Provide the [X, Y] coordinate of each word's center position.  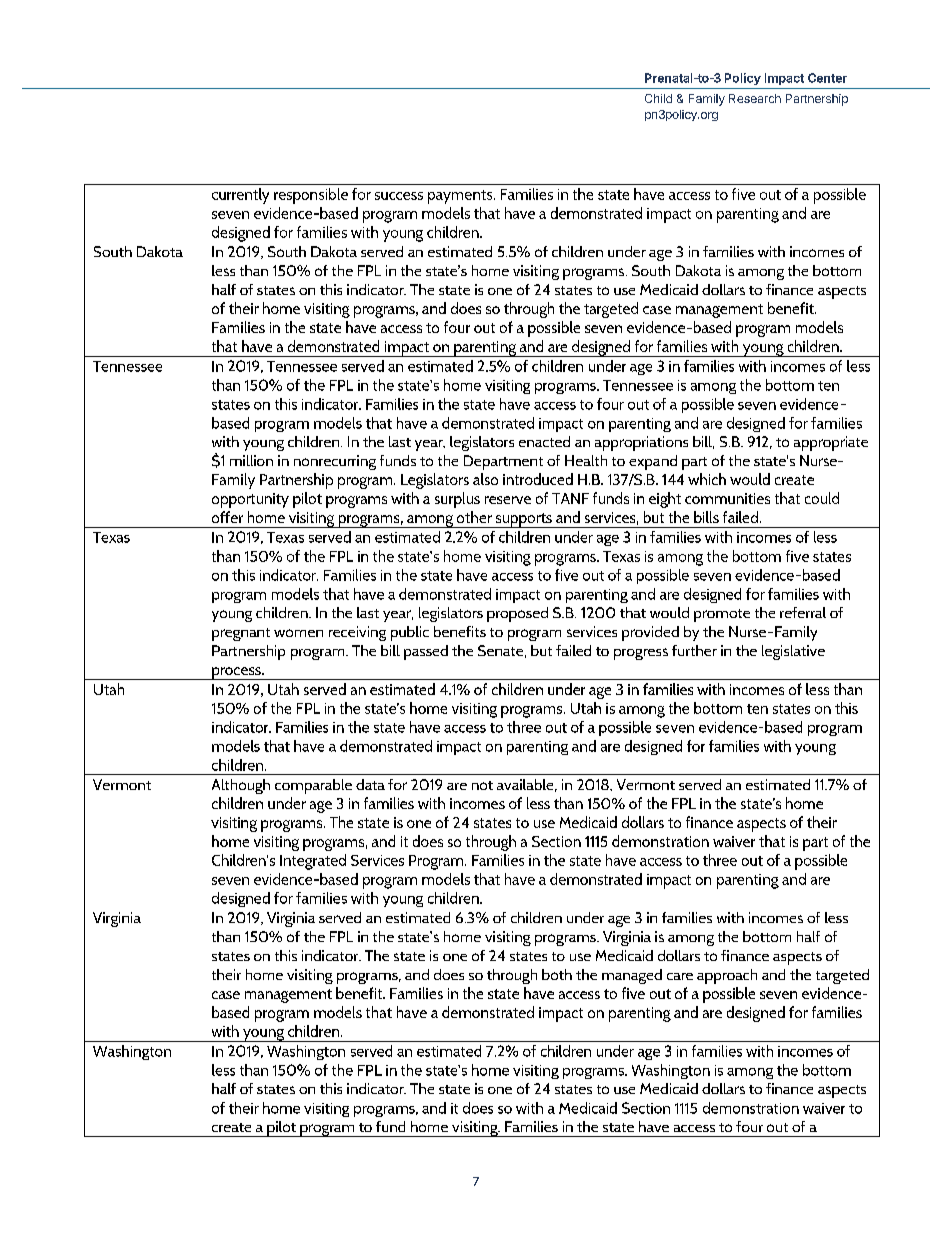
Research [755, 98]
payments [461, 197]
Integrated [313, 862]
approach [727, 976]
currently [240, 196]
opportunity [250, 500]
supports [523, 520]
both [557, 974]
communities [727, 498]
